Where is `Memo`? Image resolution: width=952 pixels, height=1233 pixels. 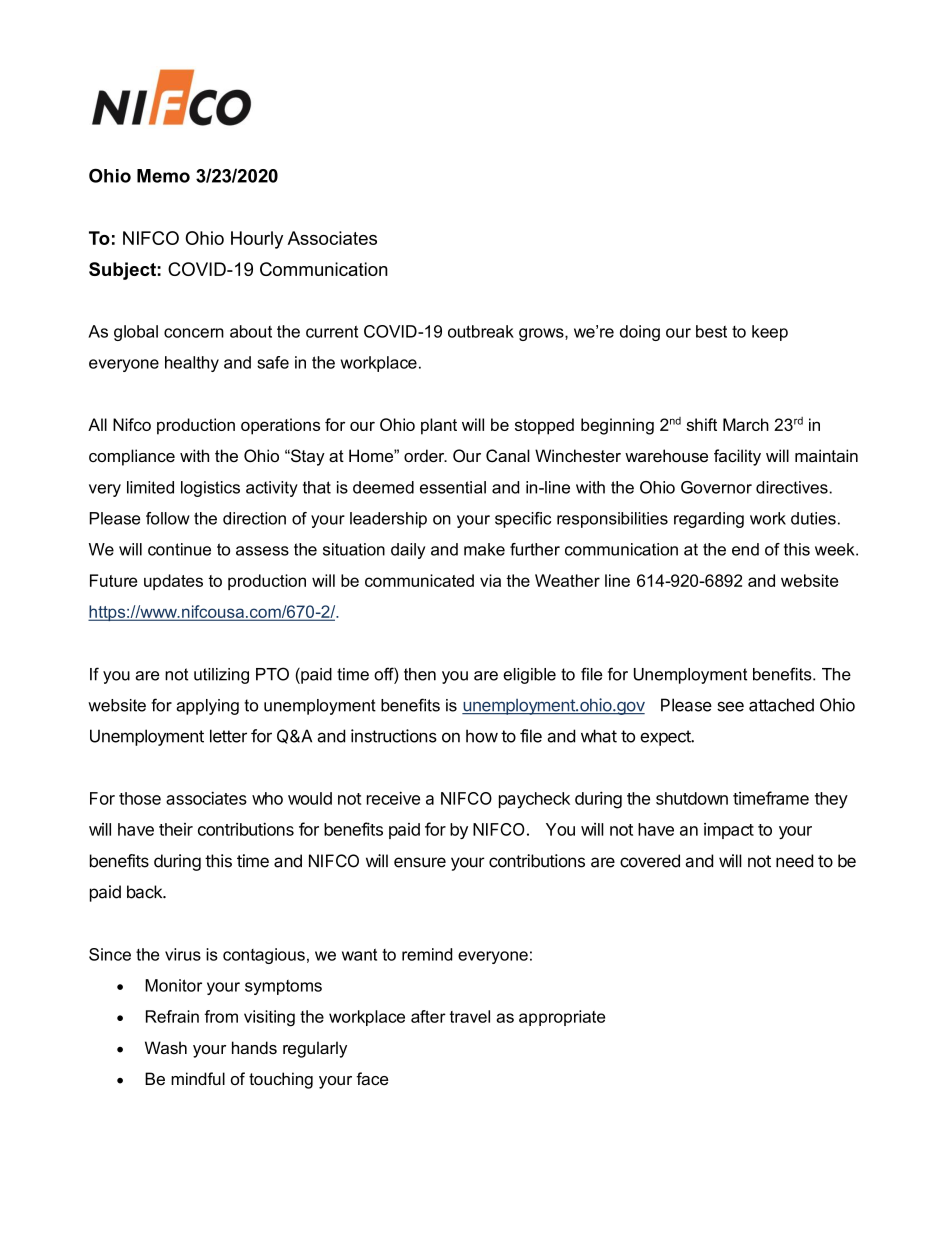 Memo is located at coordinates (163, 176).
